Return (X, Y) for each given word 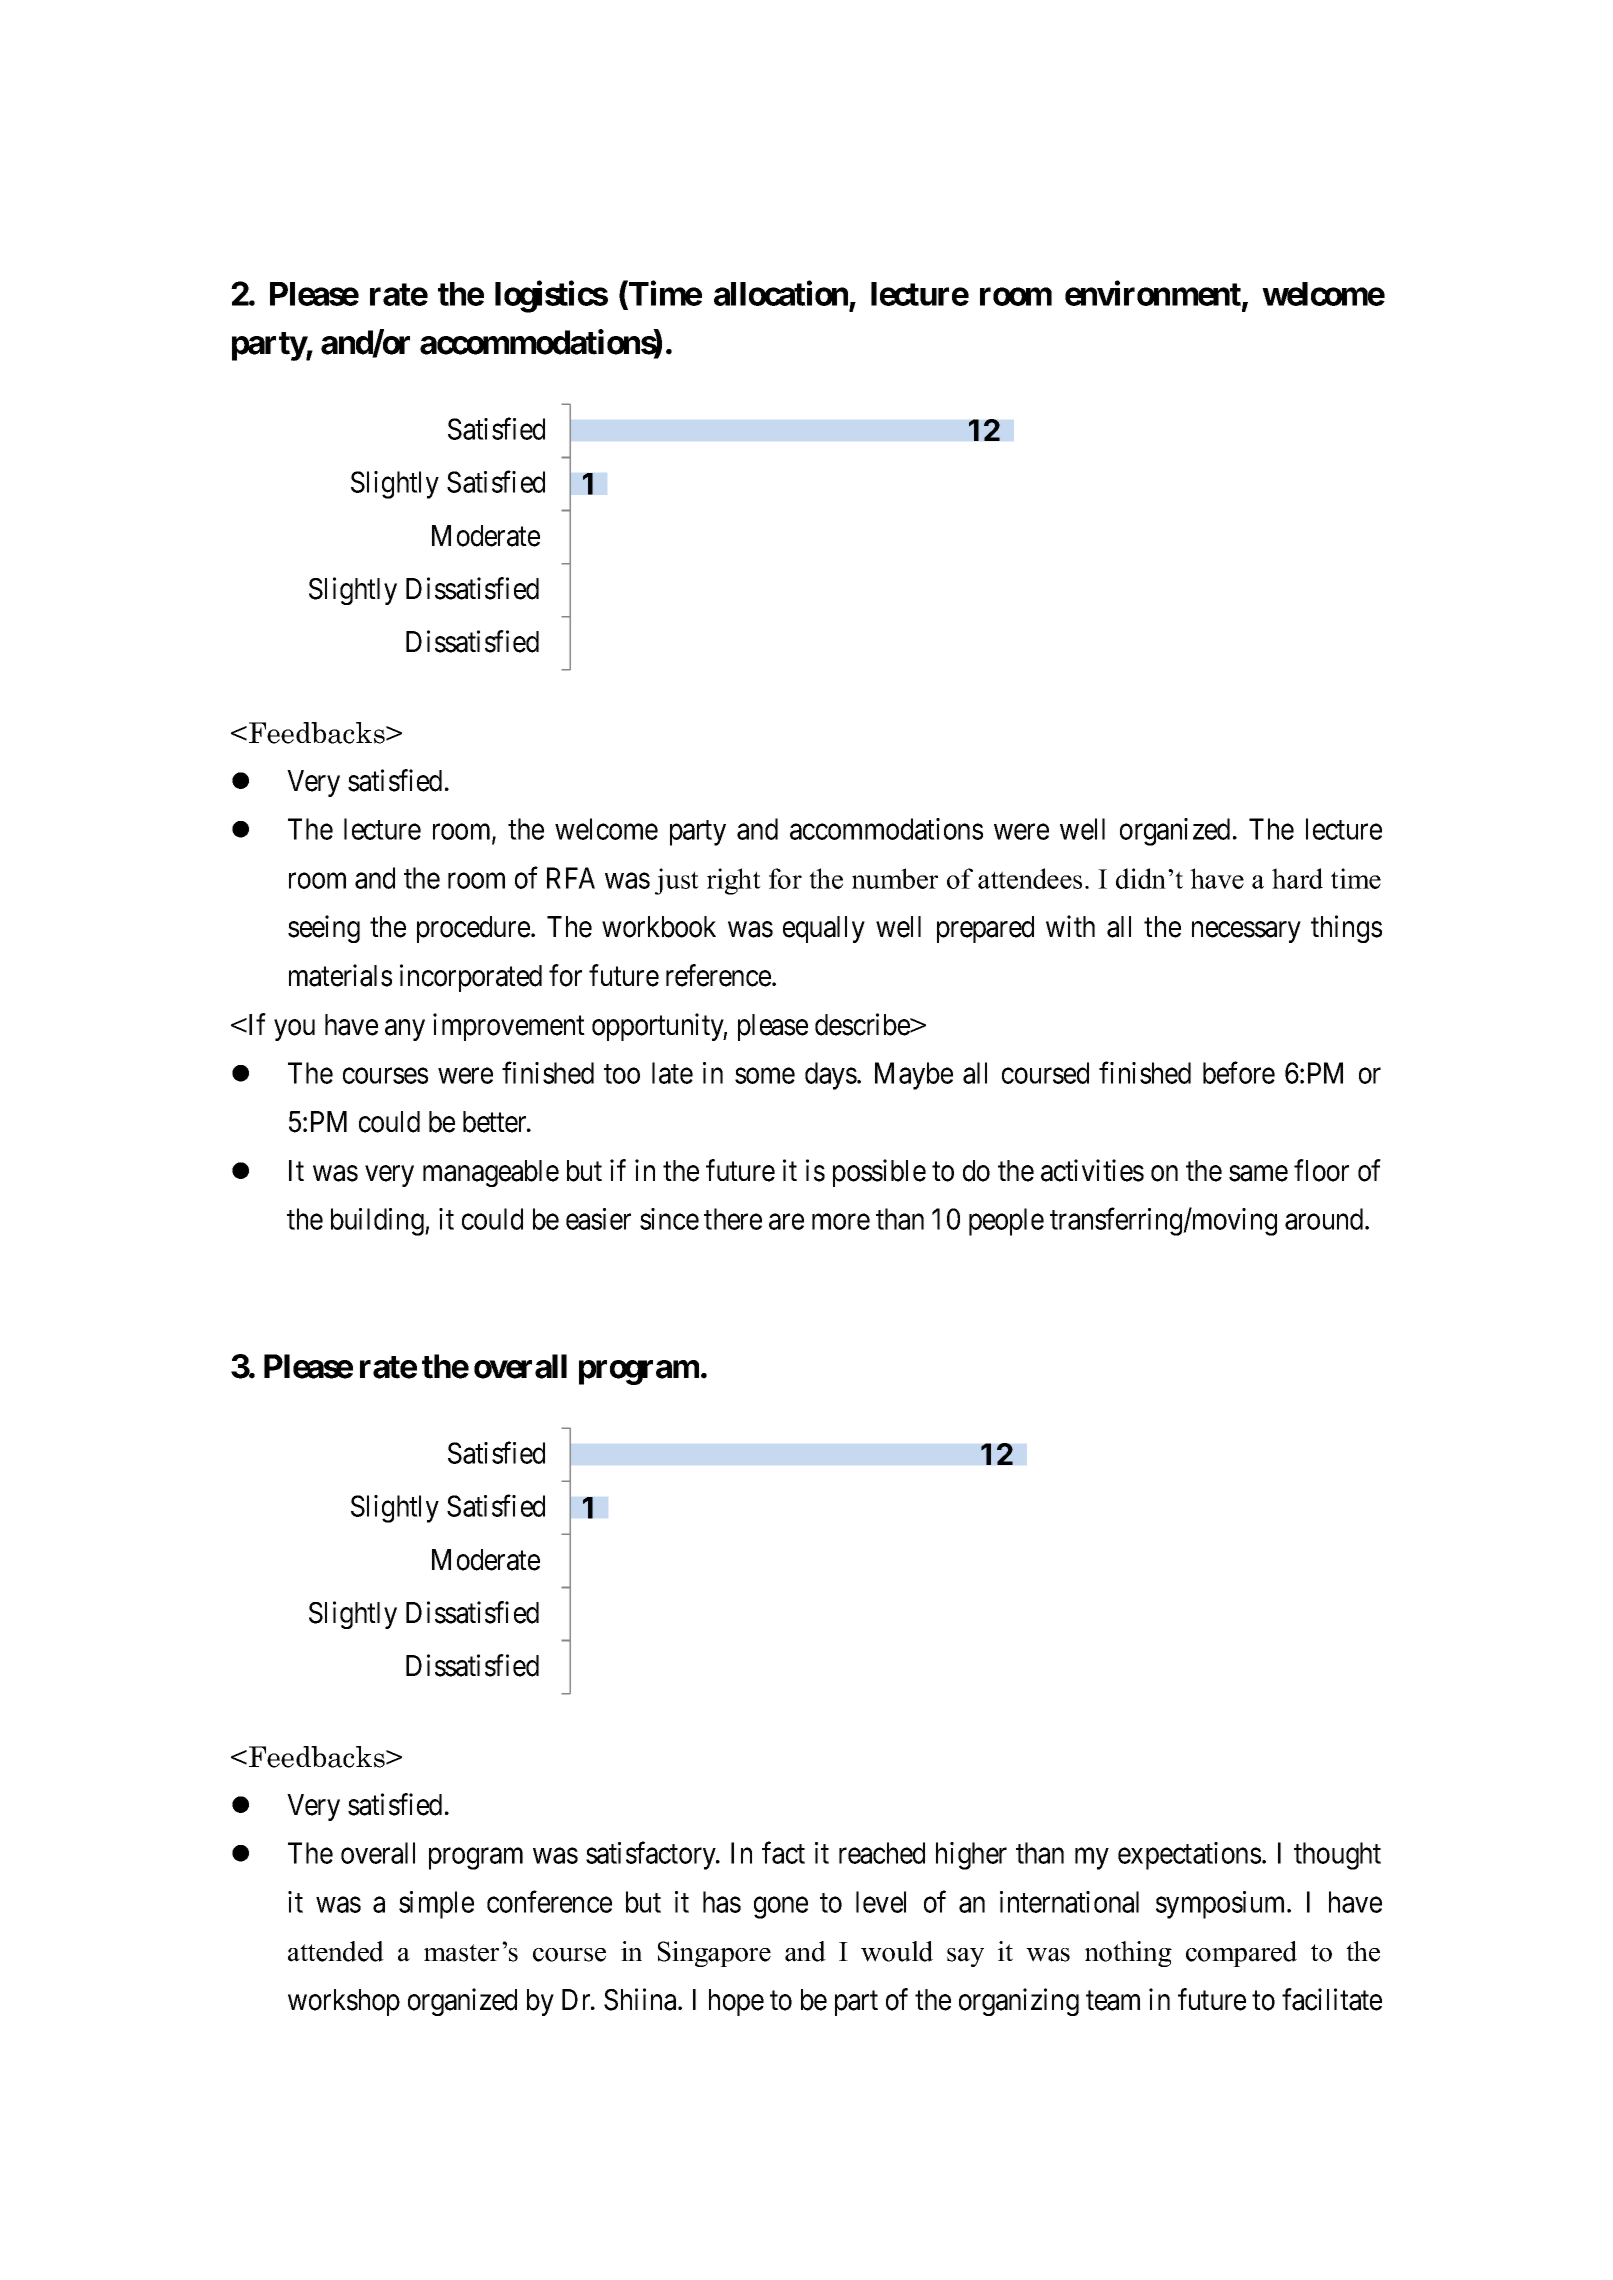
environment (1154, 294)
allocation (781, 293)
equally (824, 929)
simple (436, 1905)
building (378, 1222)
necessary (1246, 932)
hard (1297, 878)
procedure (473, 929)
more (841, 1222)
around (1325, 1219)
